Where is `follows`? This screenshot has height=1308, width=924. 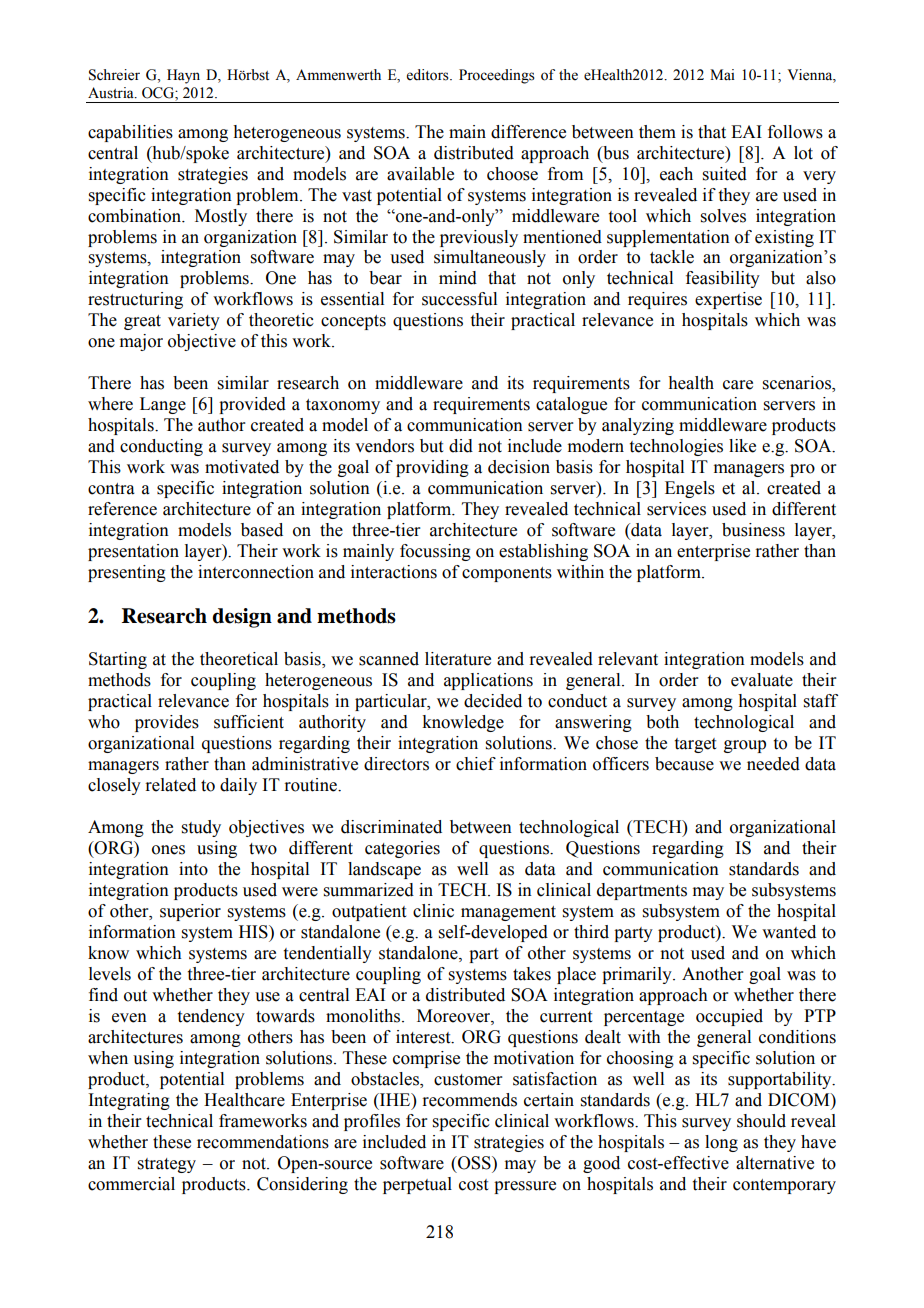 follows is located at coordinates (795, 132).
